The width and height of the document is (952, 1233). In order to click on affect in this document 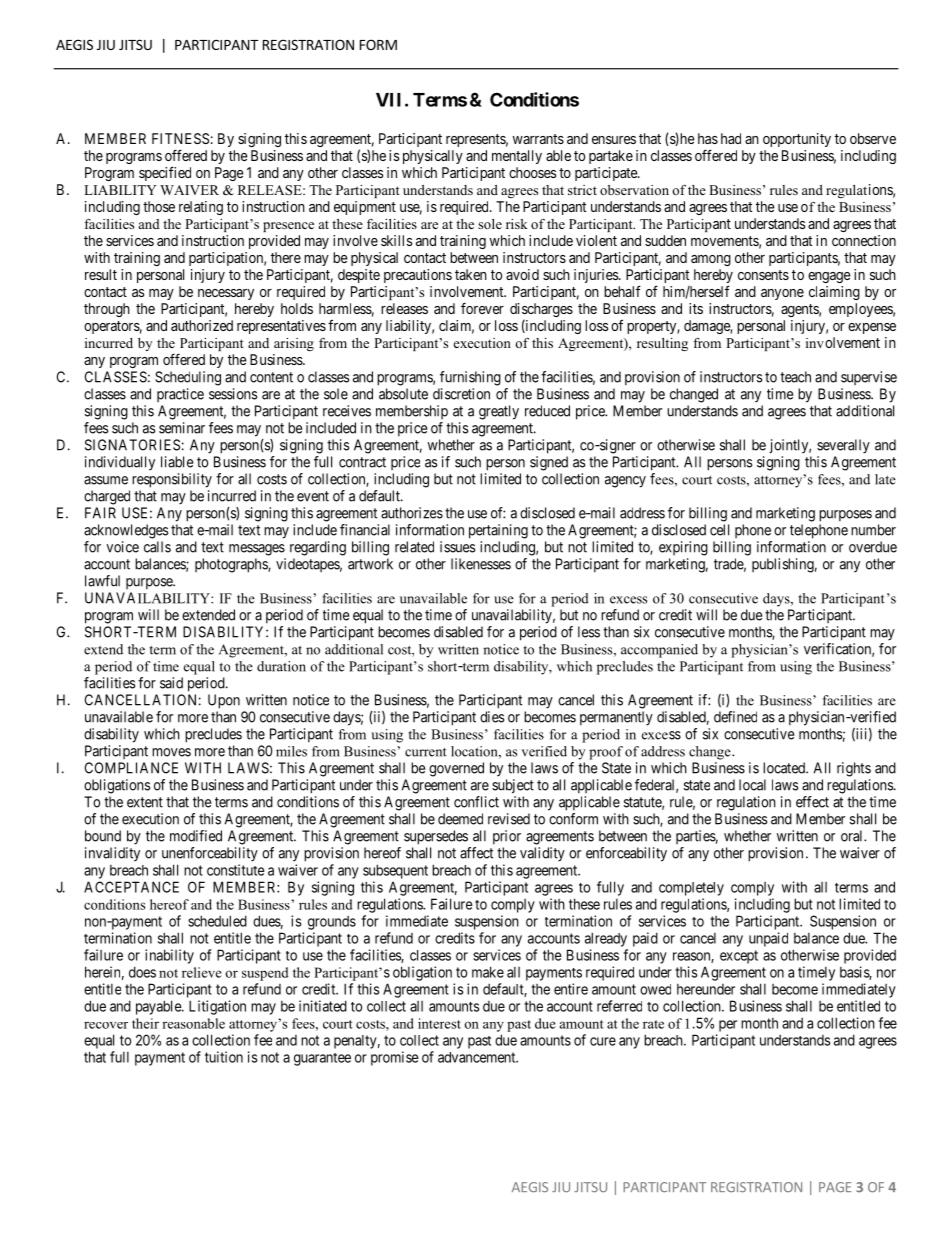, I will do `click(476, 853)`.
